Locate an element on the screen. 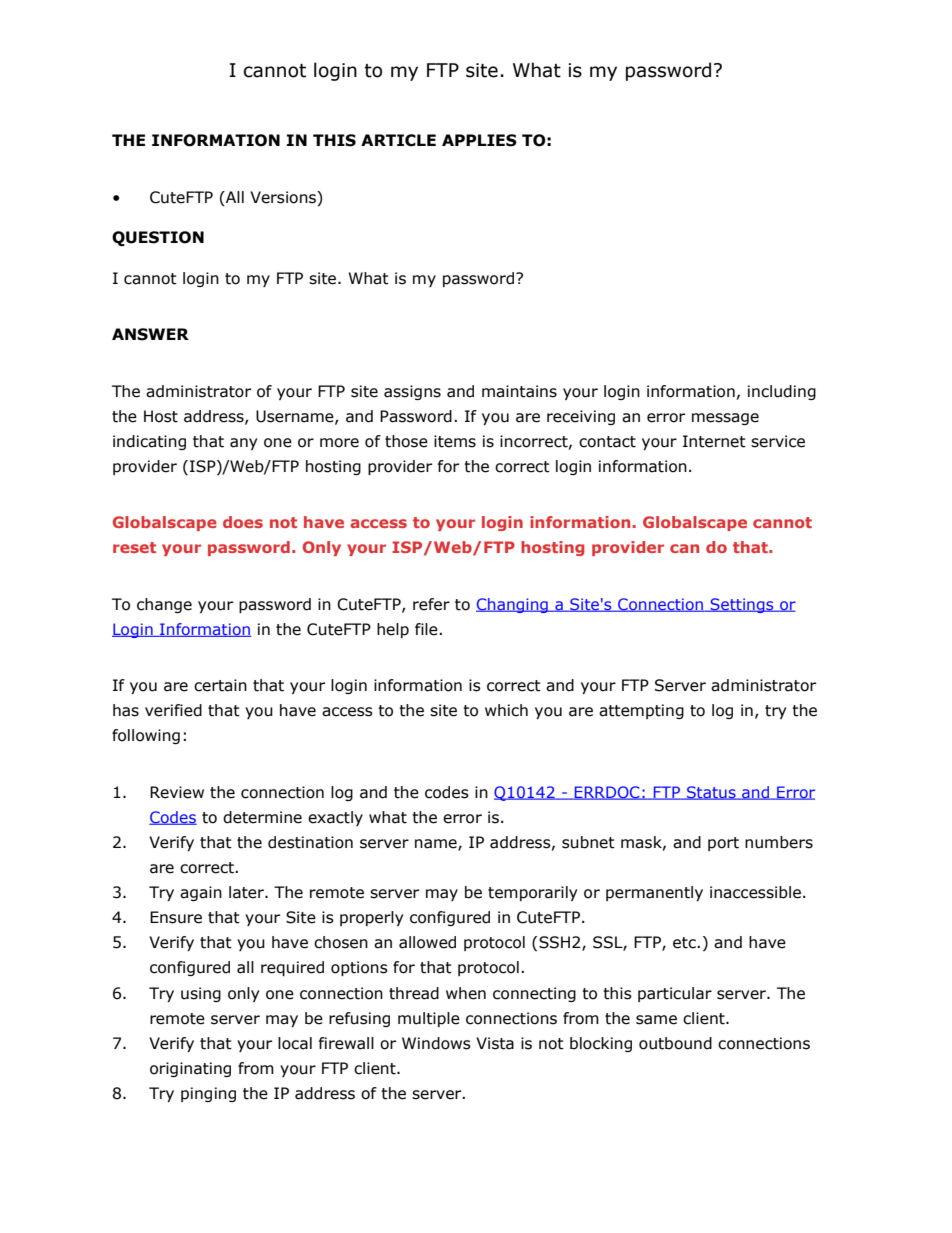 This screenshot has height=1233, width=952. originating is located at coordinates (190, 1069).
